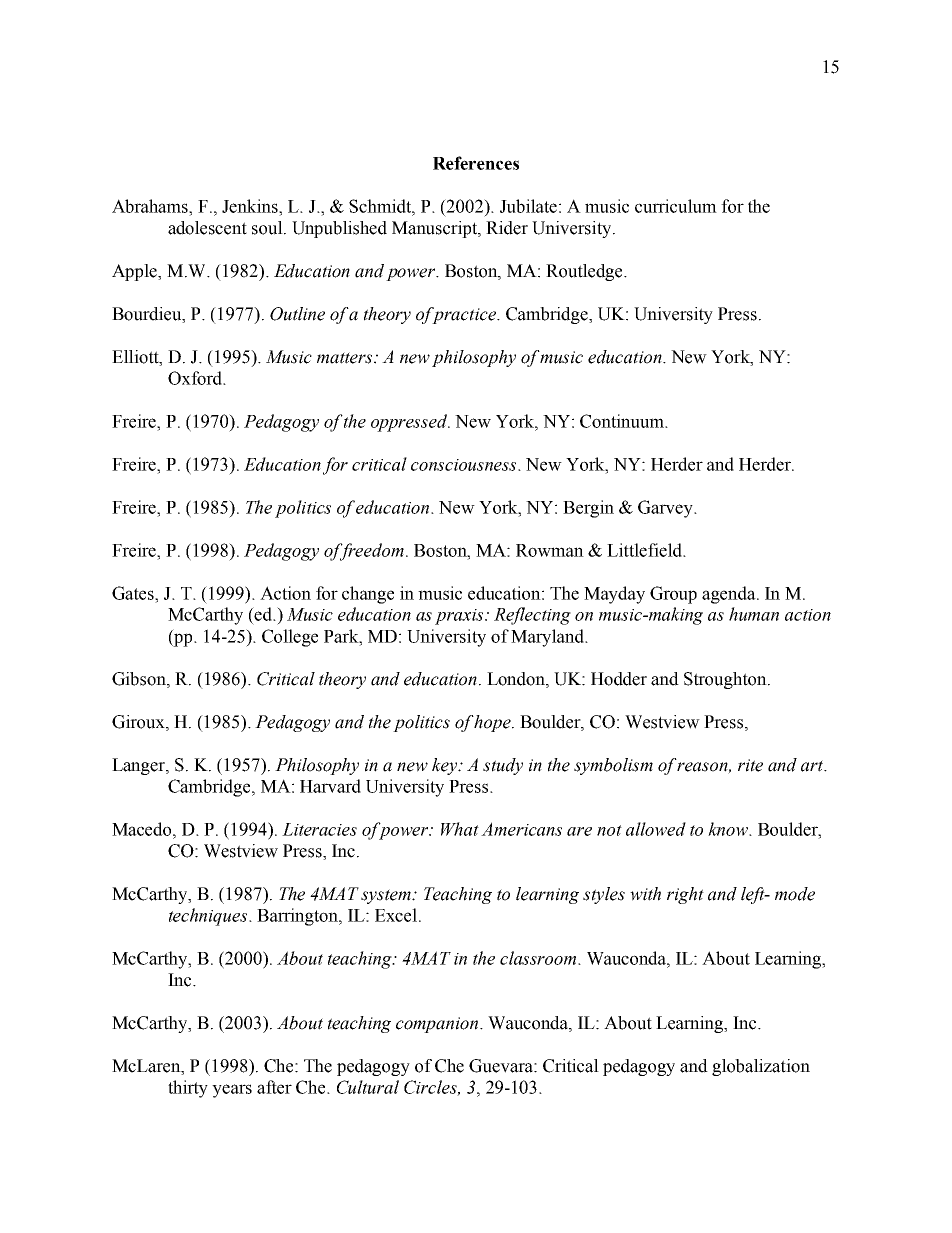 The height and width of the screenshot is (1233, 952). I want to click on system, so click(387, 896).
